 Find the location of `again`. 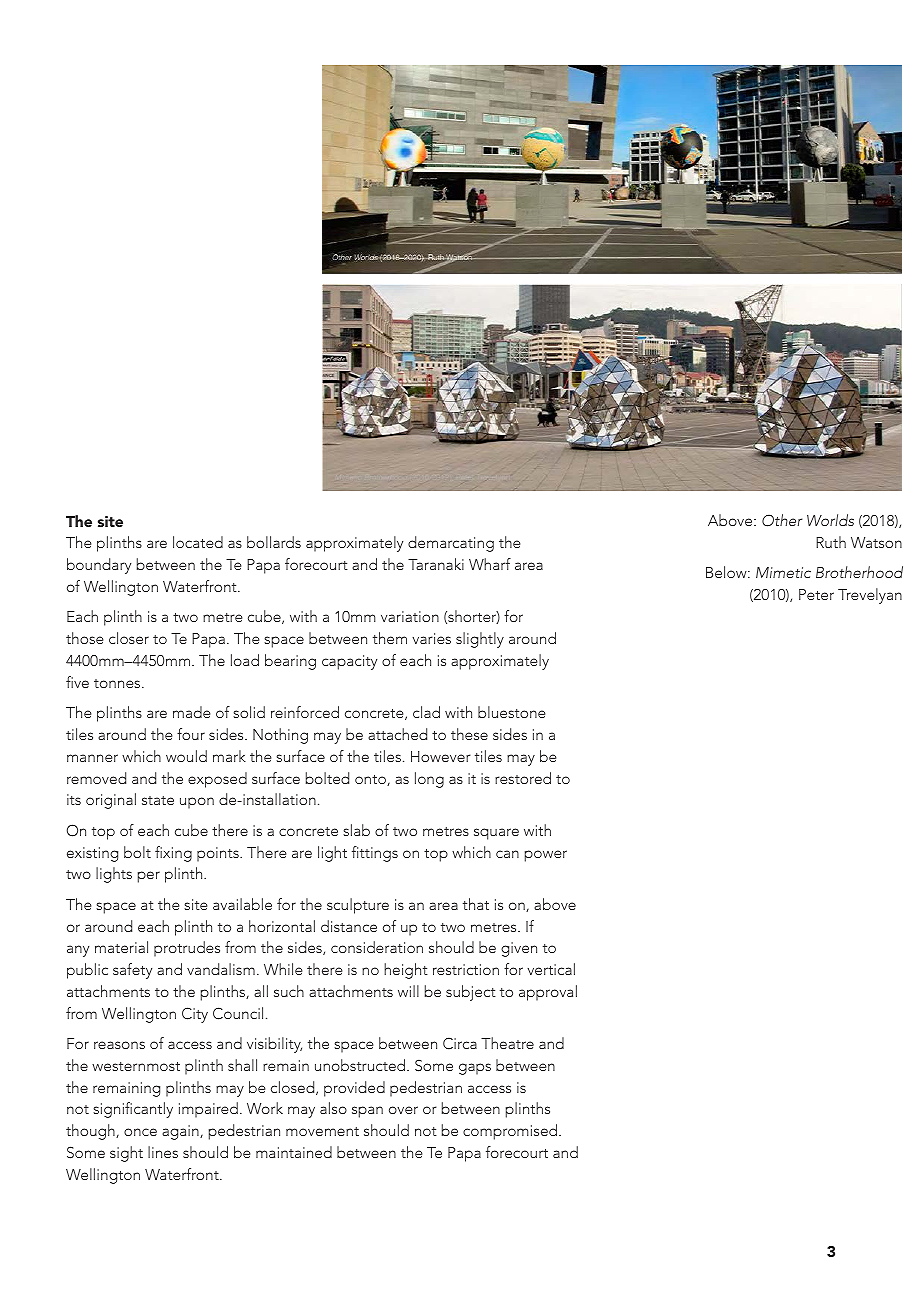

again is located at coordinates (181, 1132).
